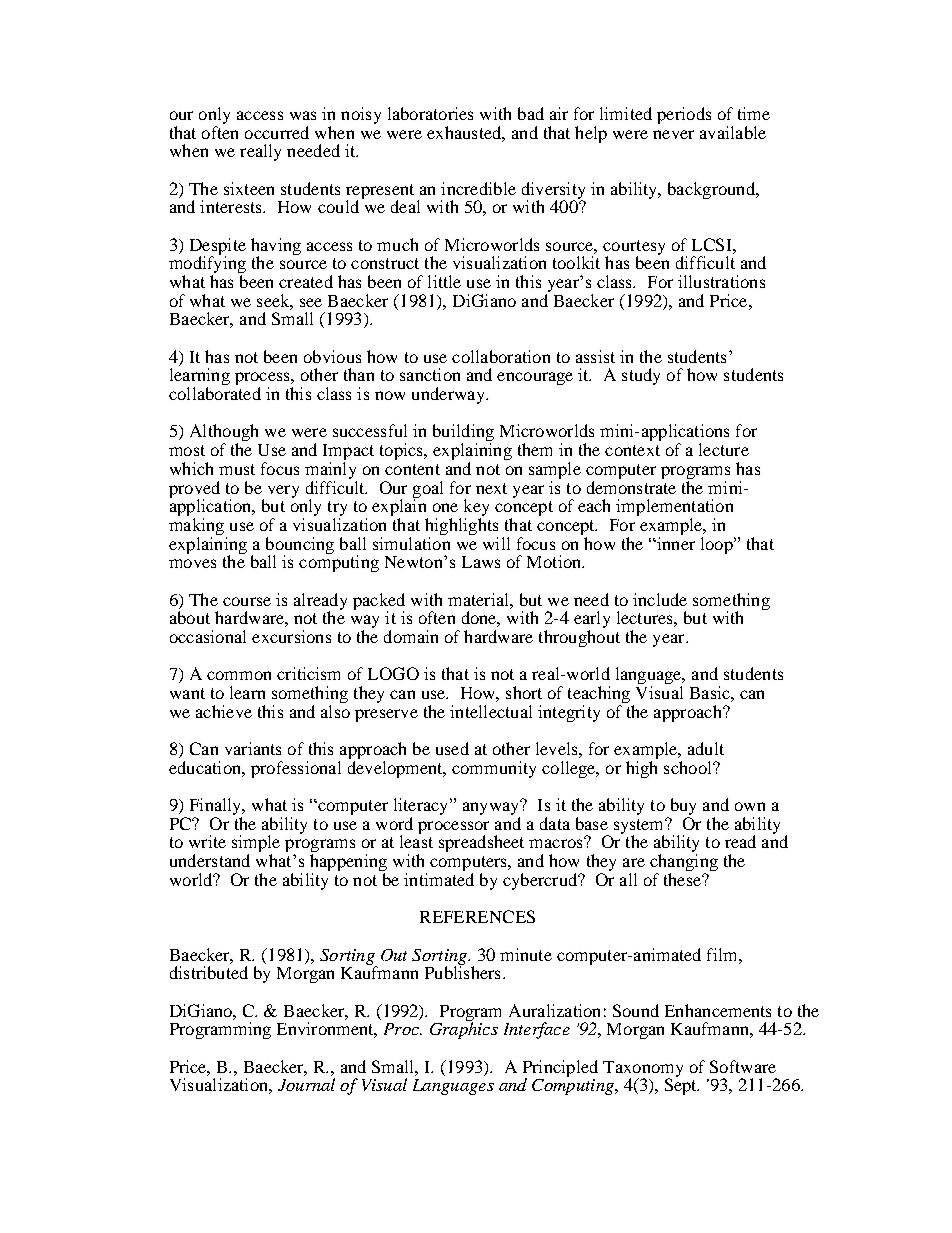  I want to click on Journal, so click(306, 1084).
